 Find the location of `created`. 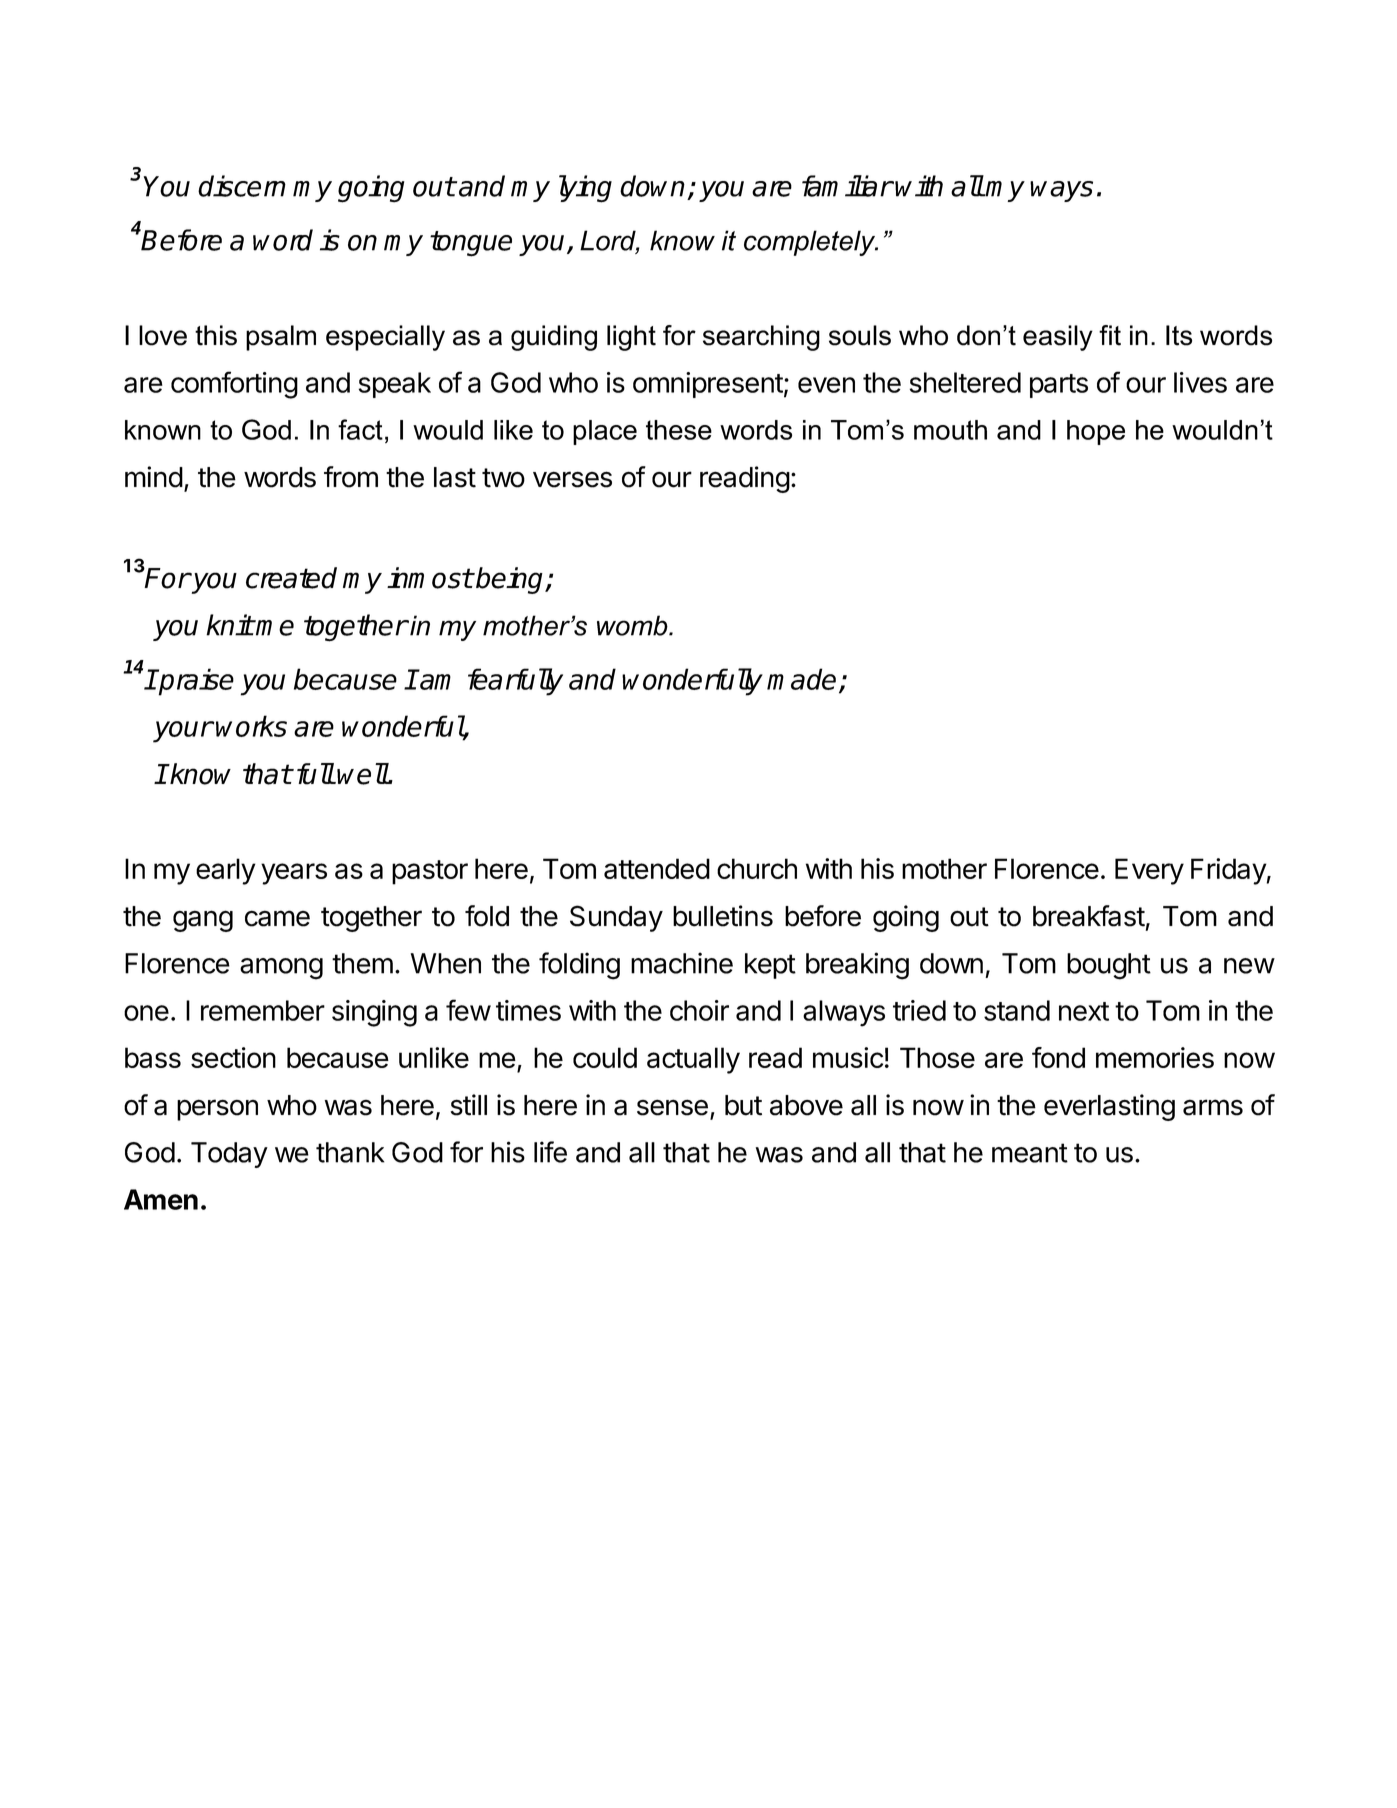

created is located at coordinates (291, 578).
